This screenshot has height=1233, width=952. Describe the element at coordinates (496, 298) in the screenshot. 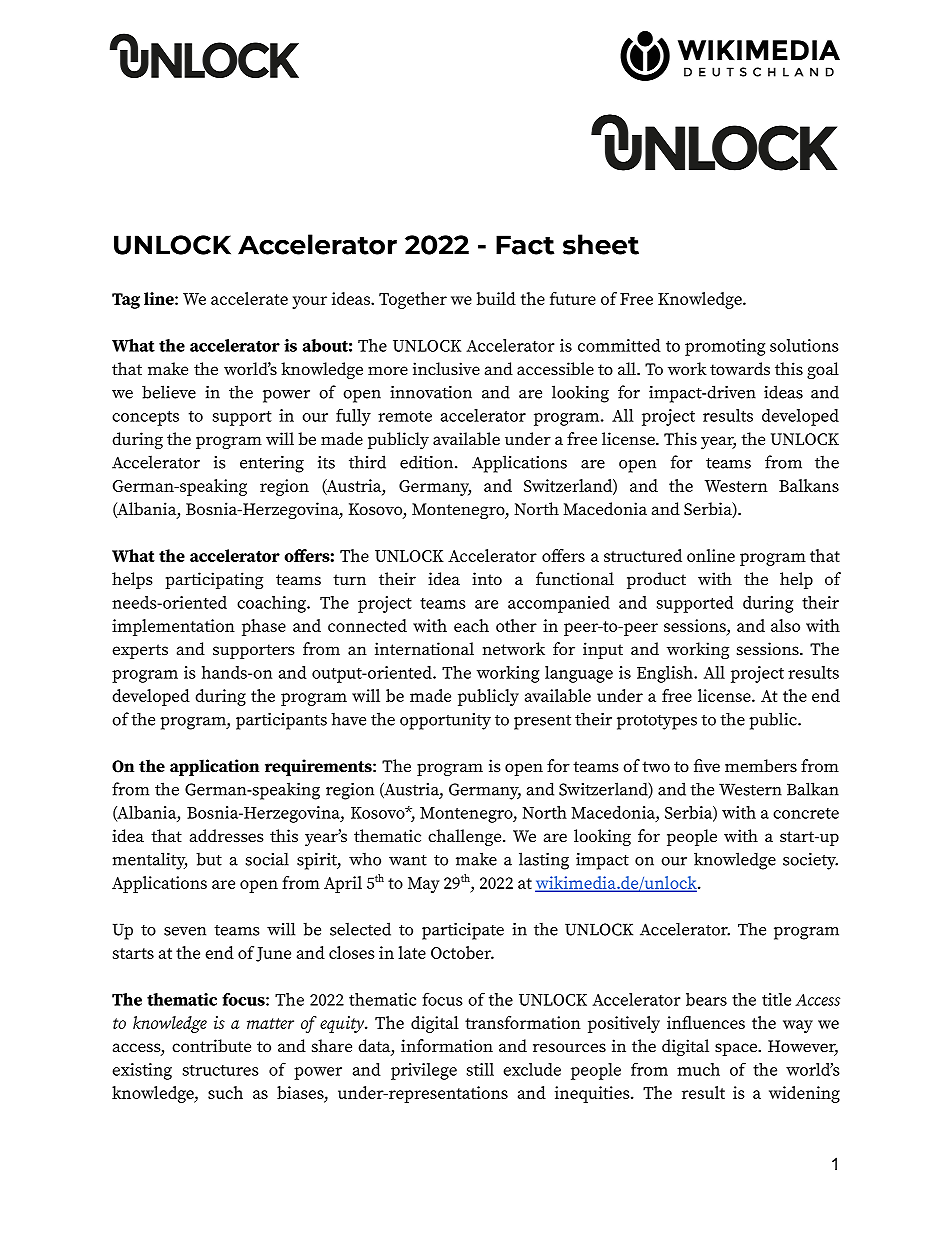

I see `build` at that location.
